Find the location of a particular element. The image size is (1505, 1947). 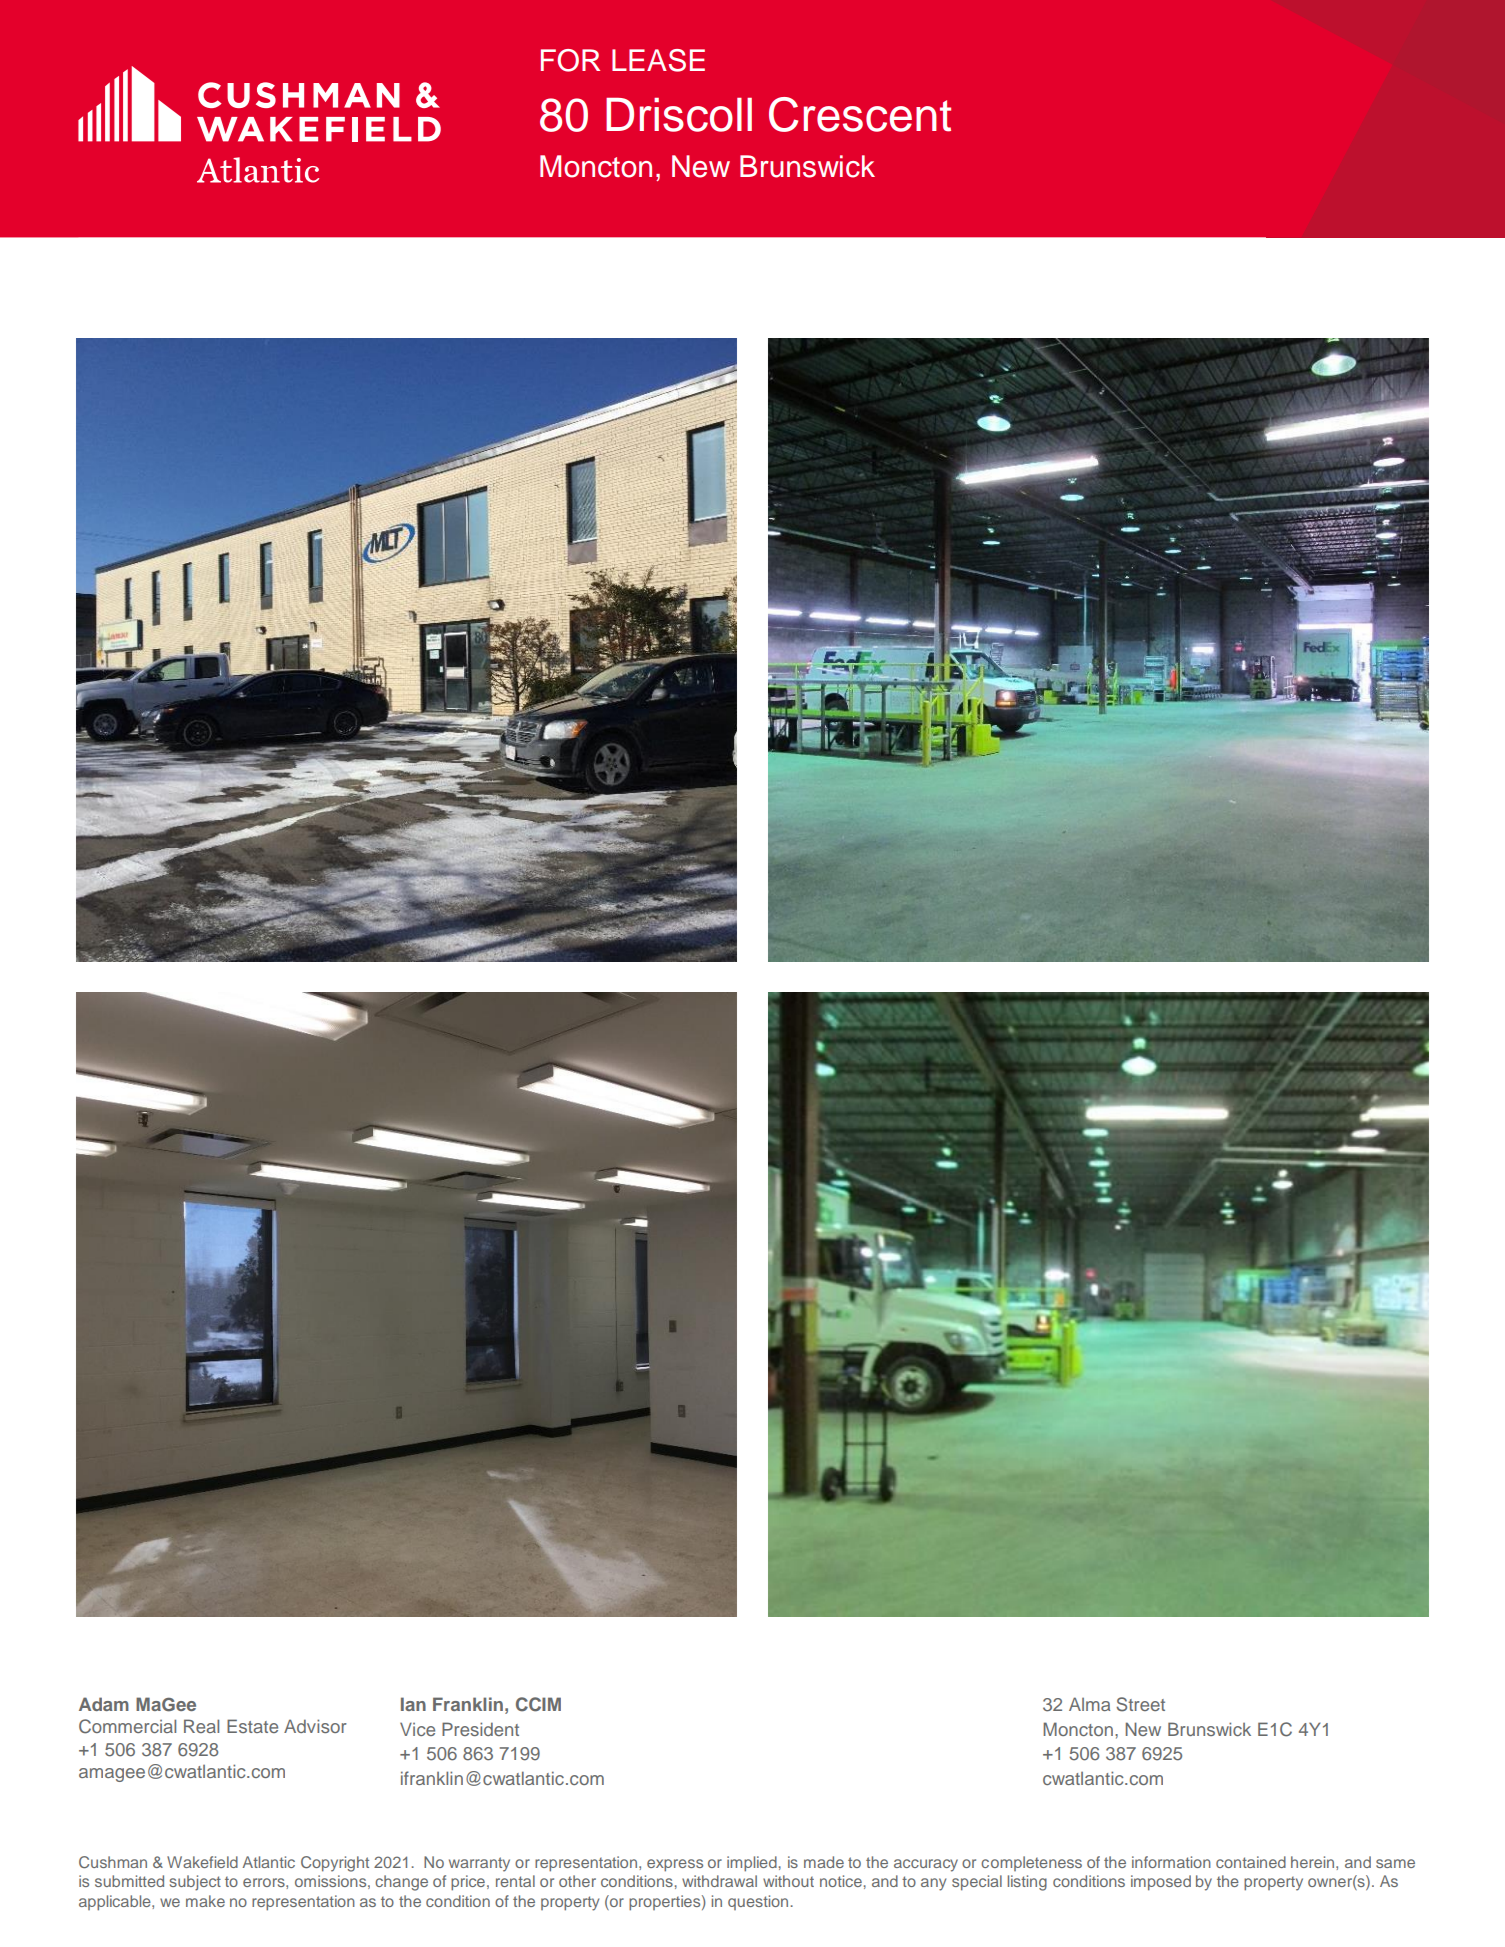

Street is located at coordinates (1140, 1704).
